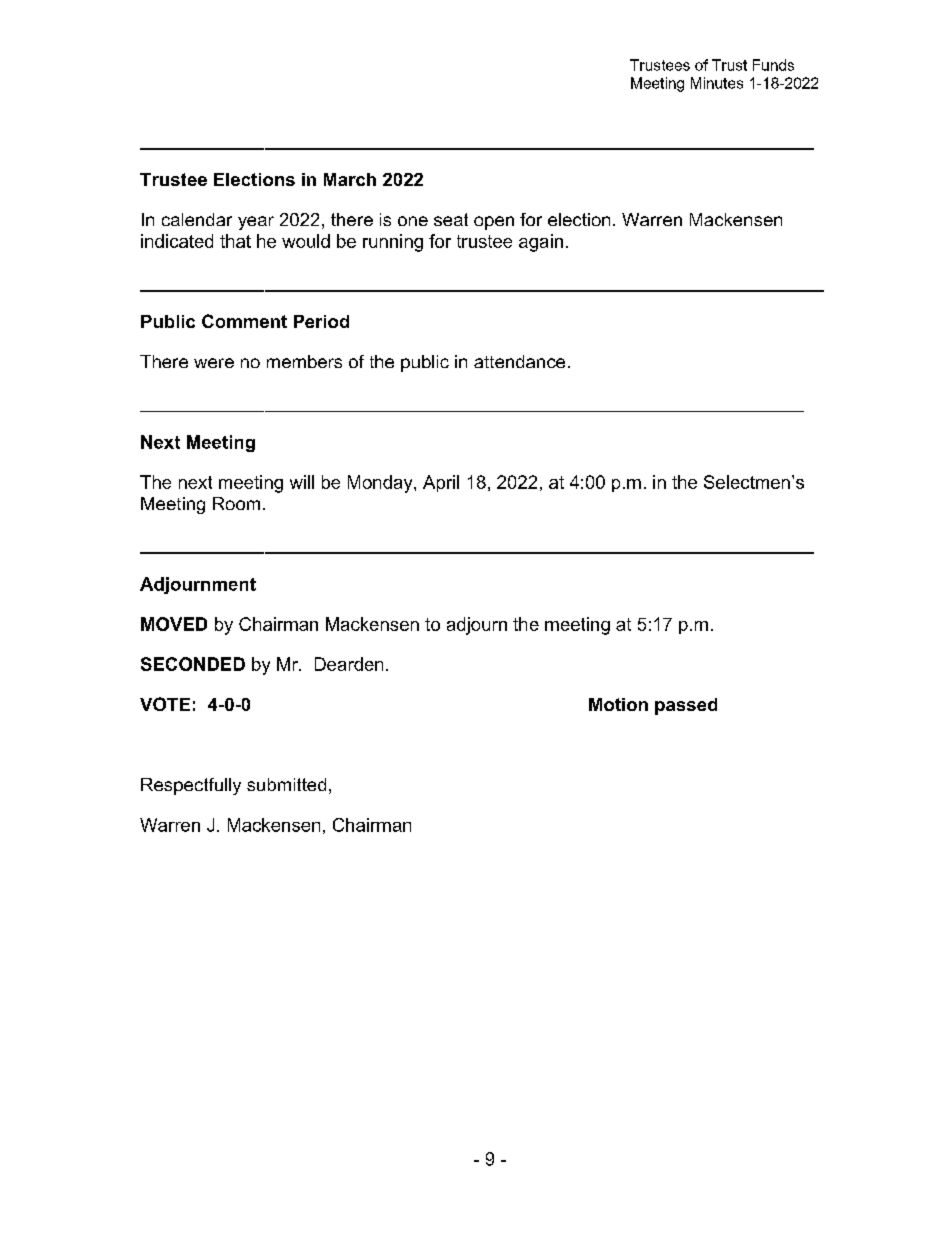 The height and width of the screenshot is (1233, 952). What do you see at coordinates (519, 361) in the screenshot?
I see `attendance` at bounding box center [519, 361].
